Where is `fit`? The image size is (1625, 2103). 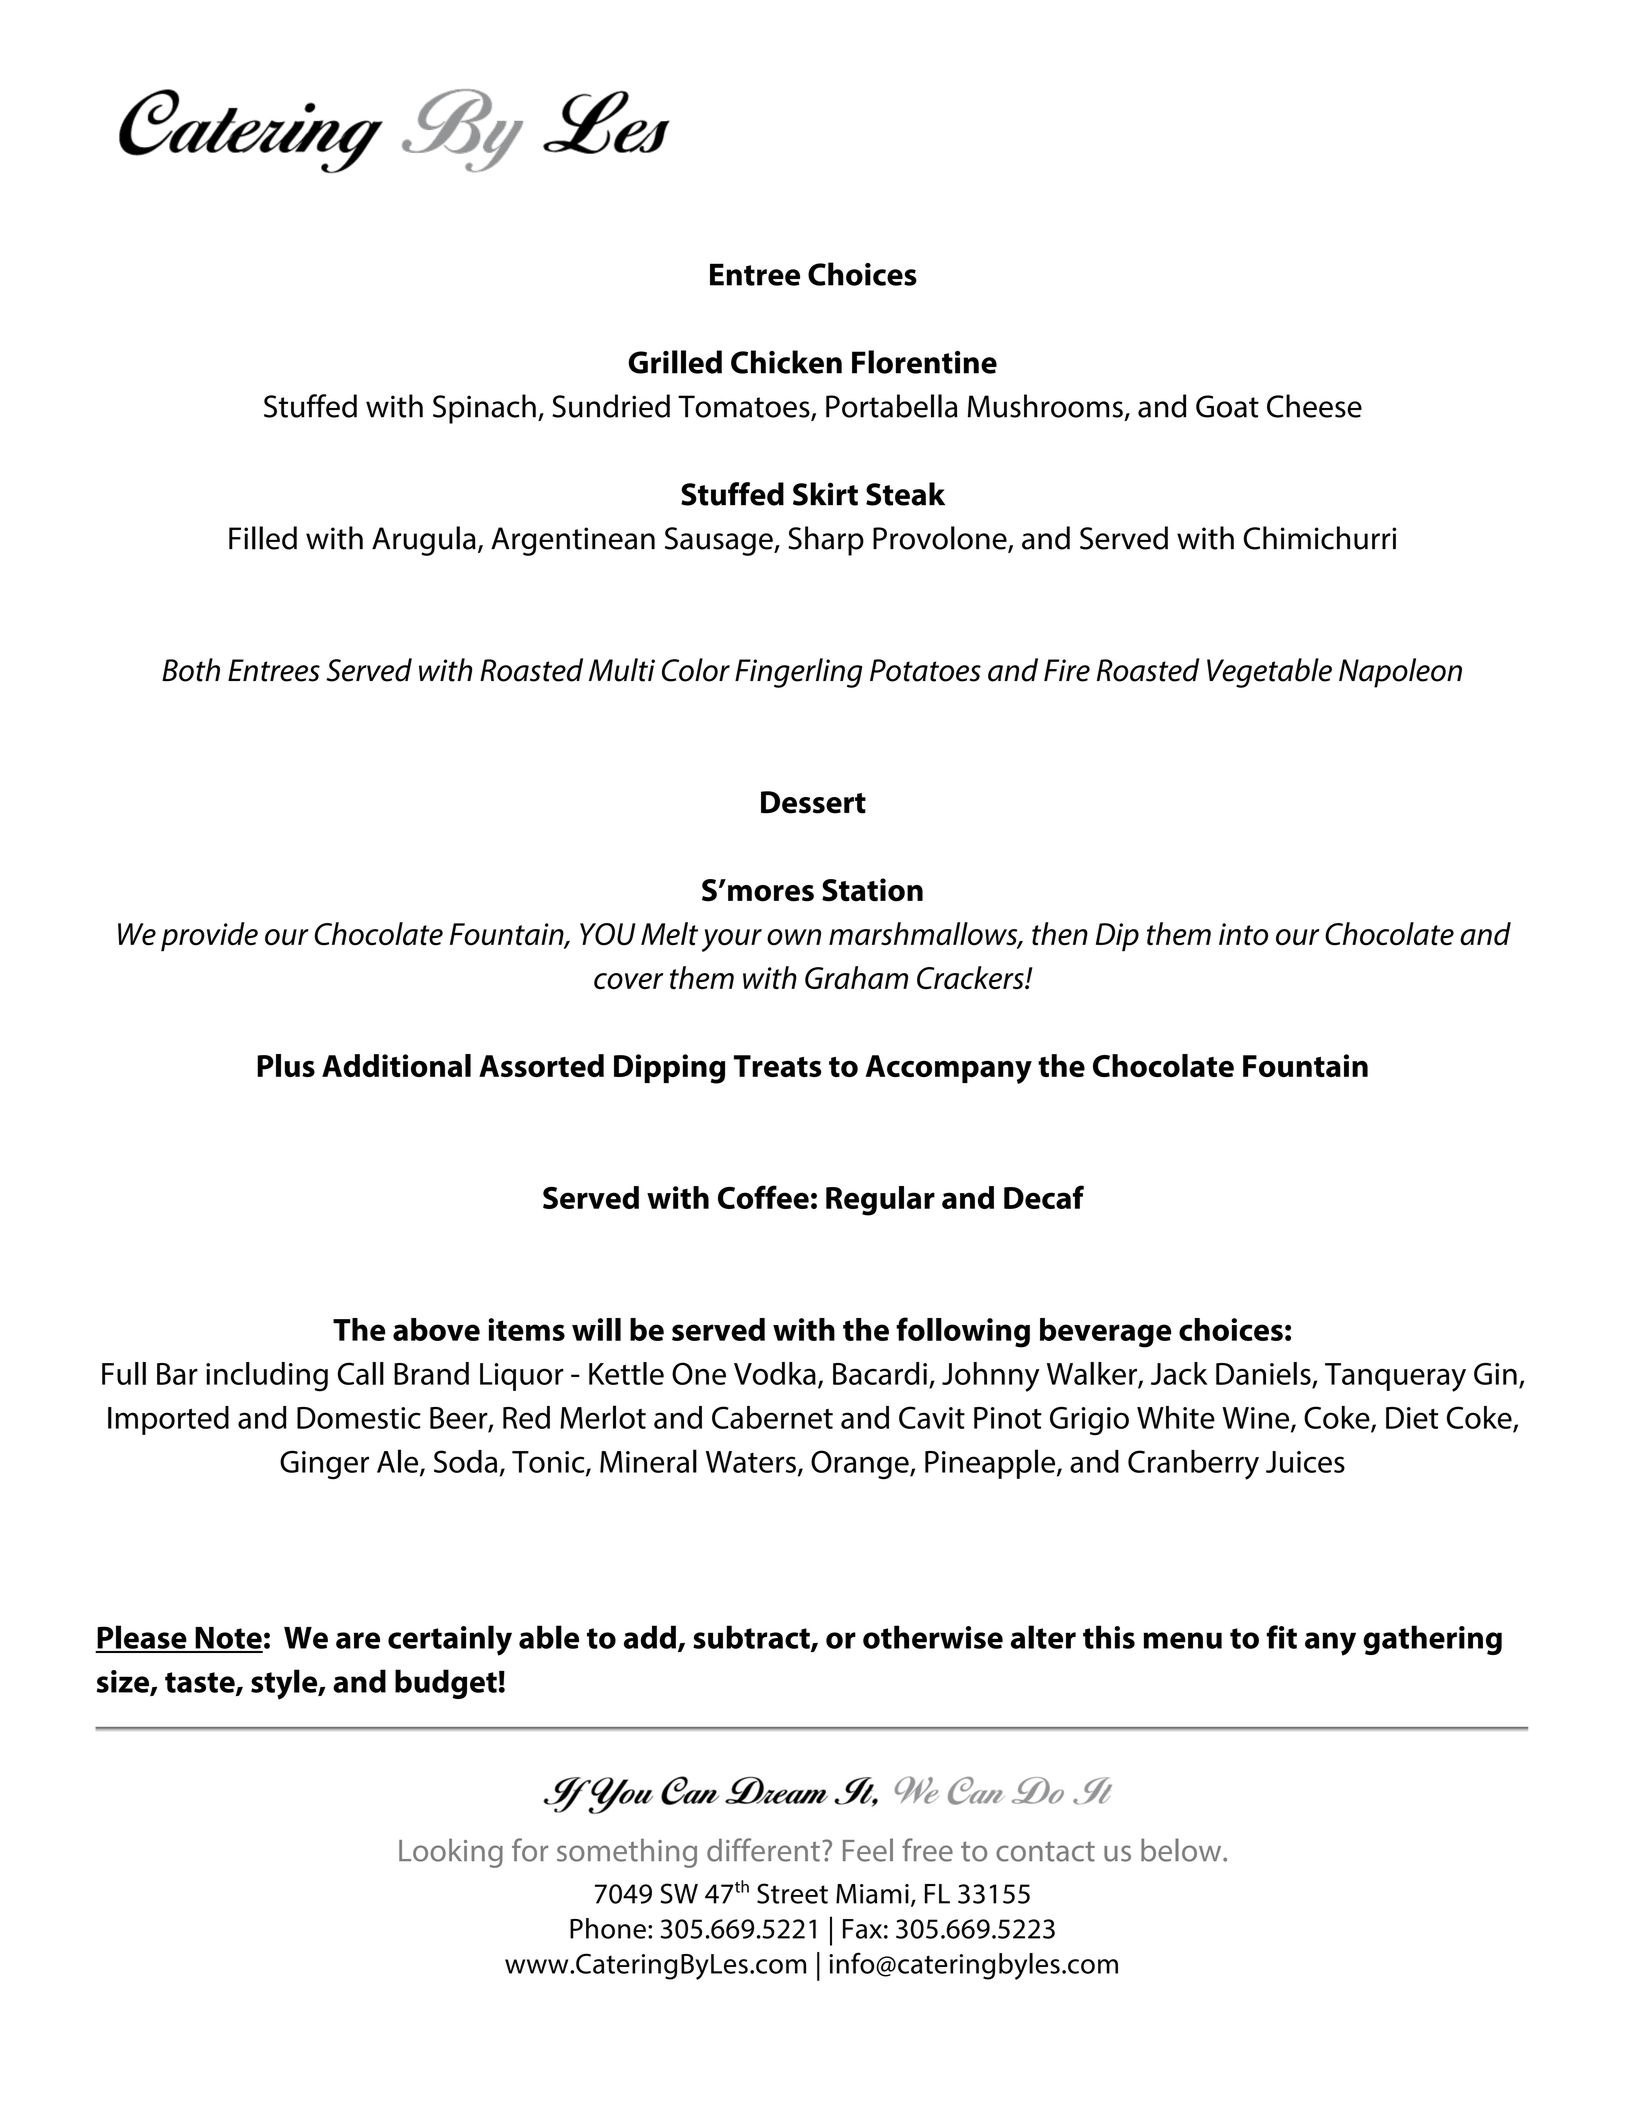
fit is located at coordinates (1281, 1637).
